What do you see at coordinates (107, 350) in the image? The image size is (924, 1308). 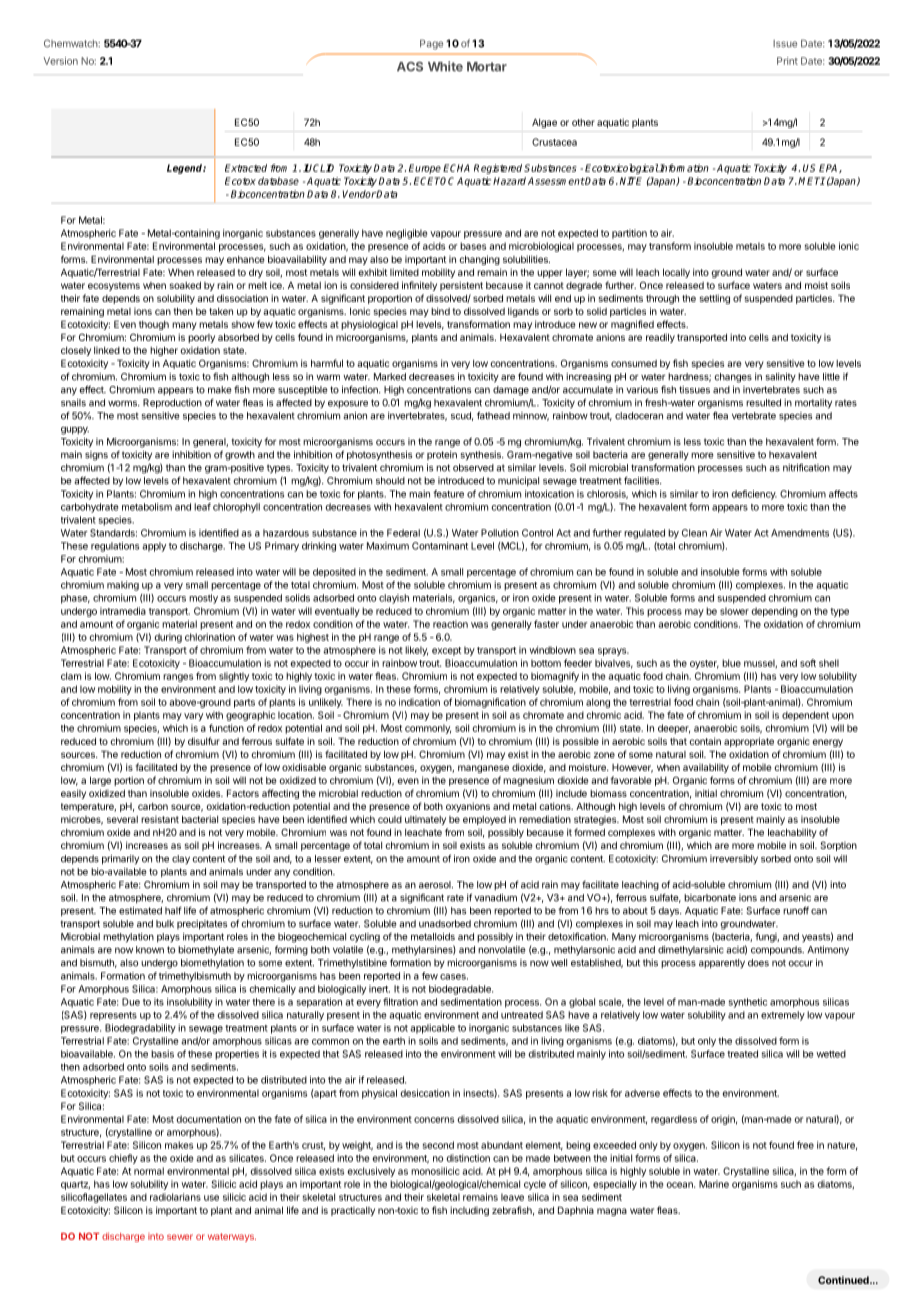 I see `linked` at bounding box center [107, 350].
